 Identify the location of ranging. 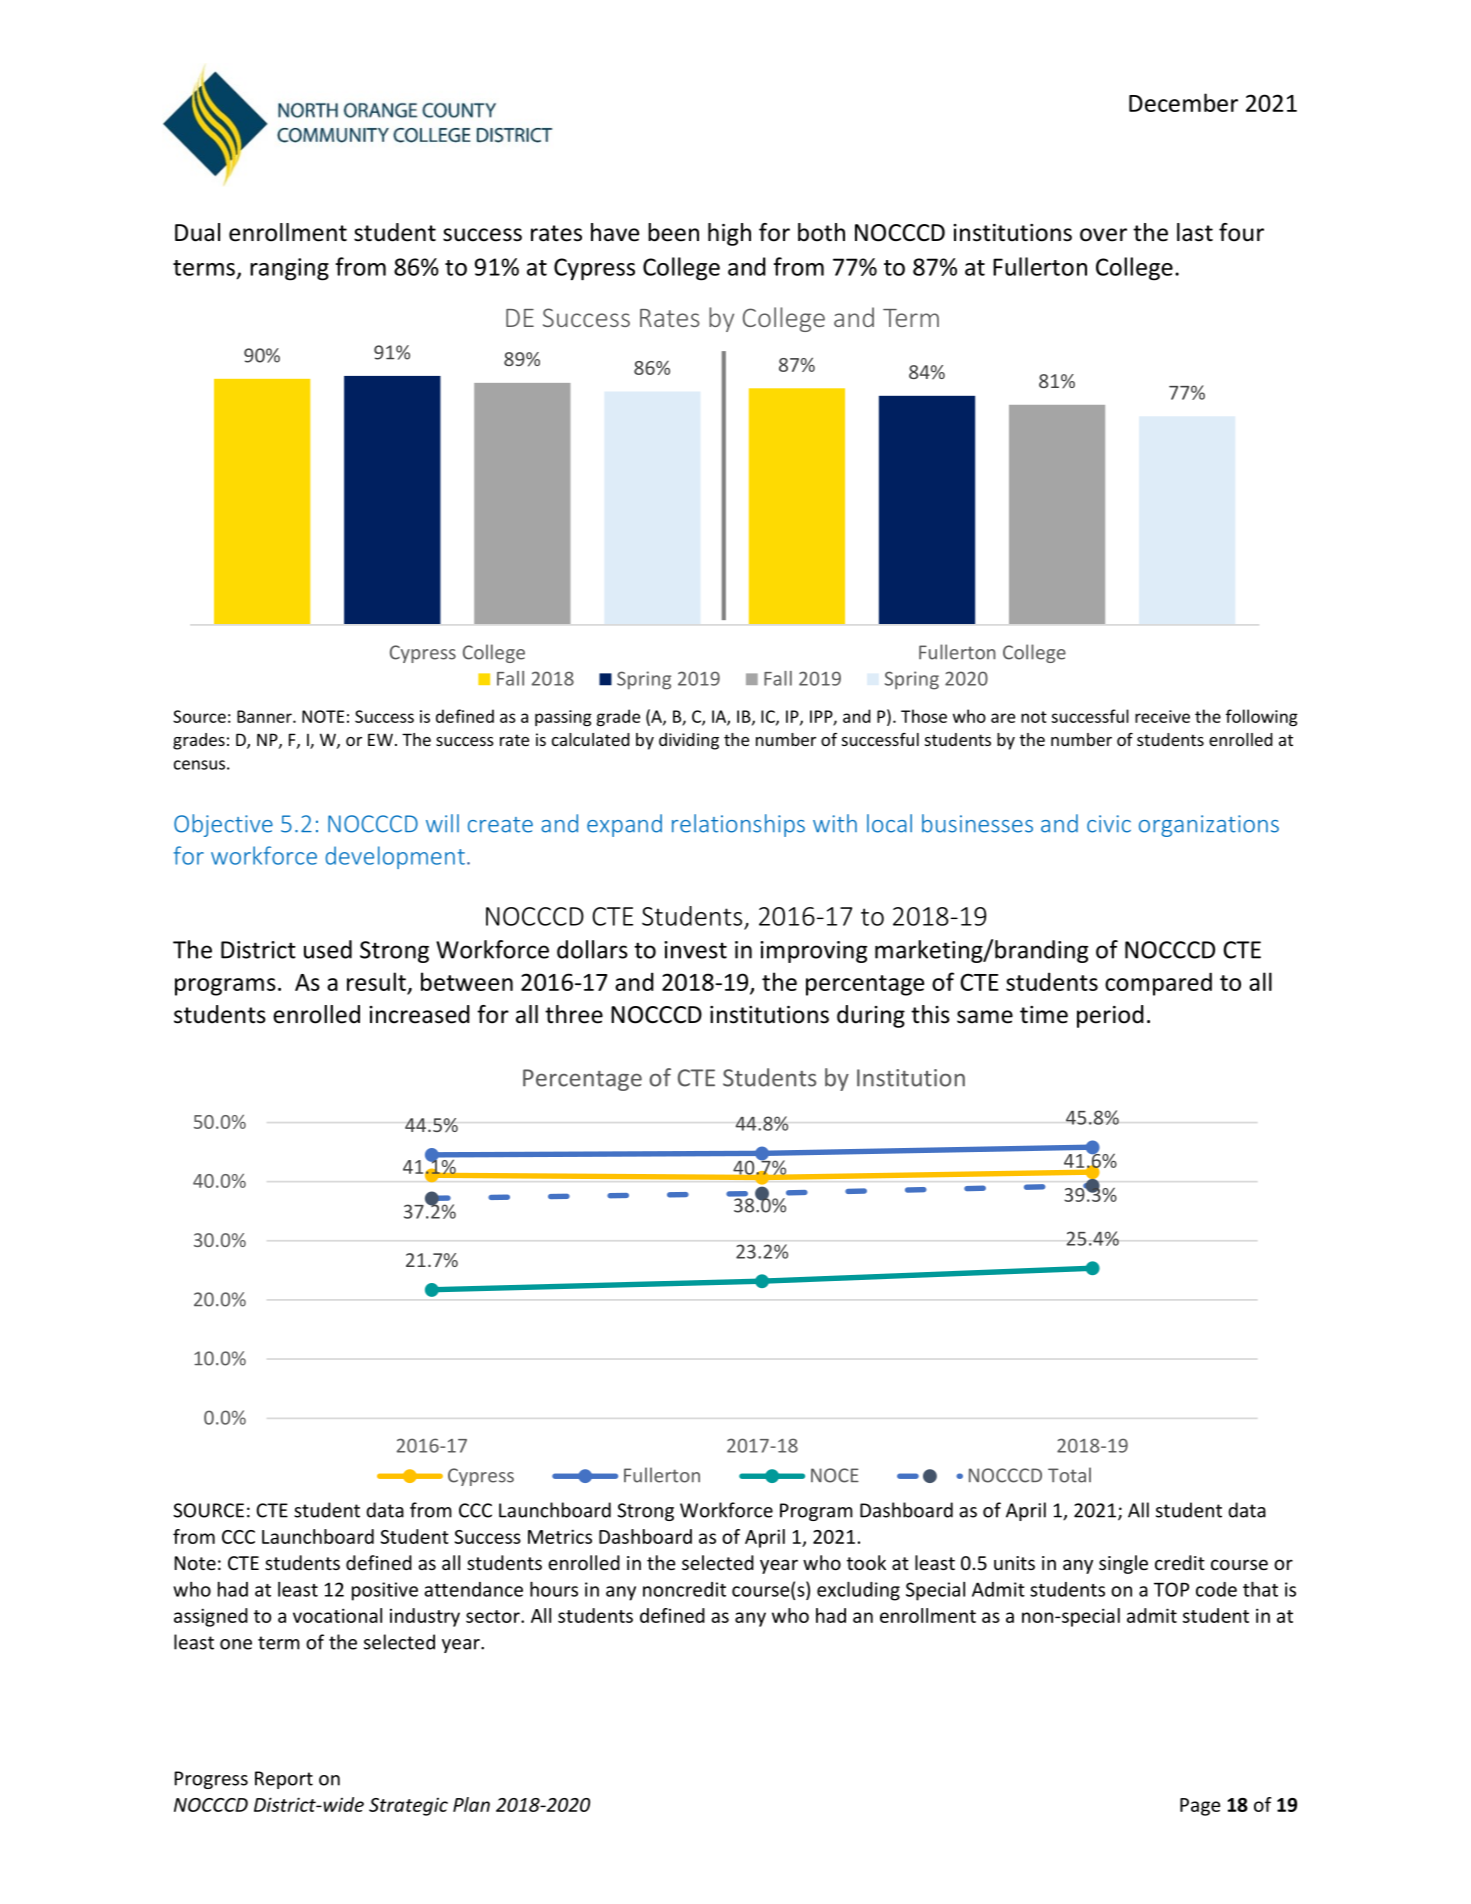
(289, 269).
